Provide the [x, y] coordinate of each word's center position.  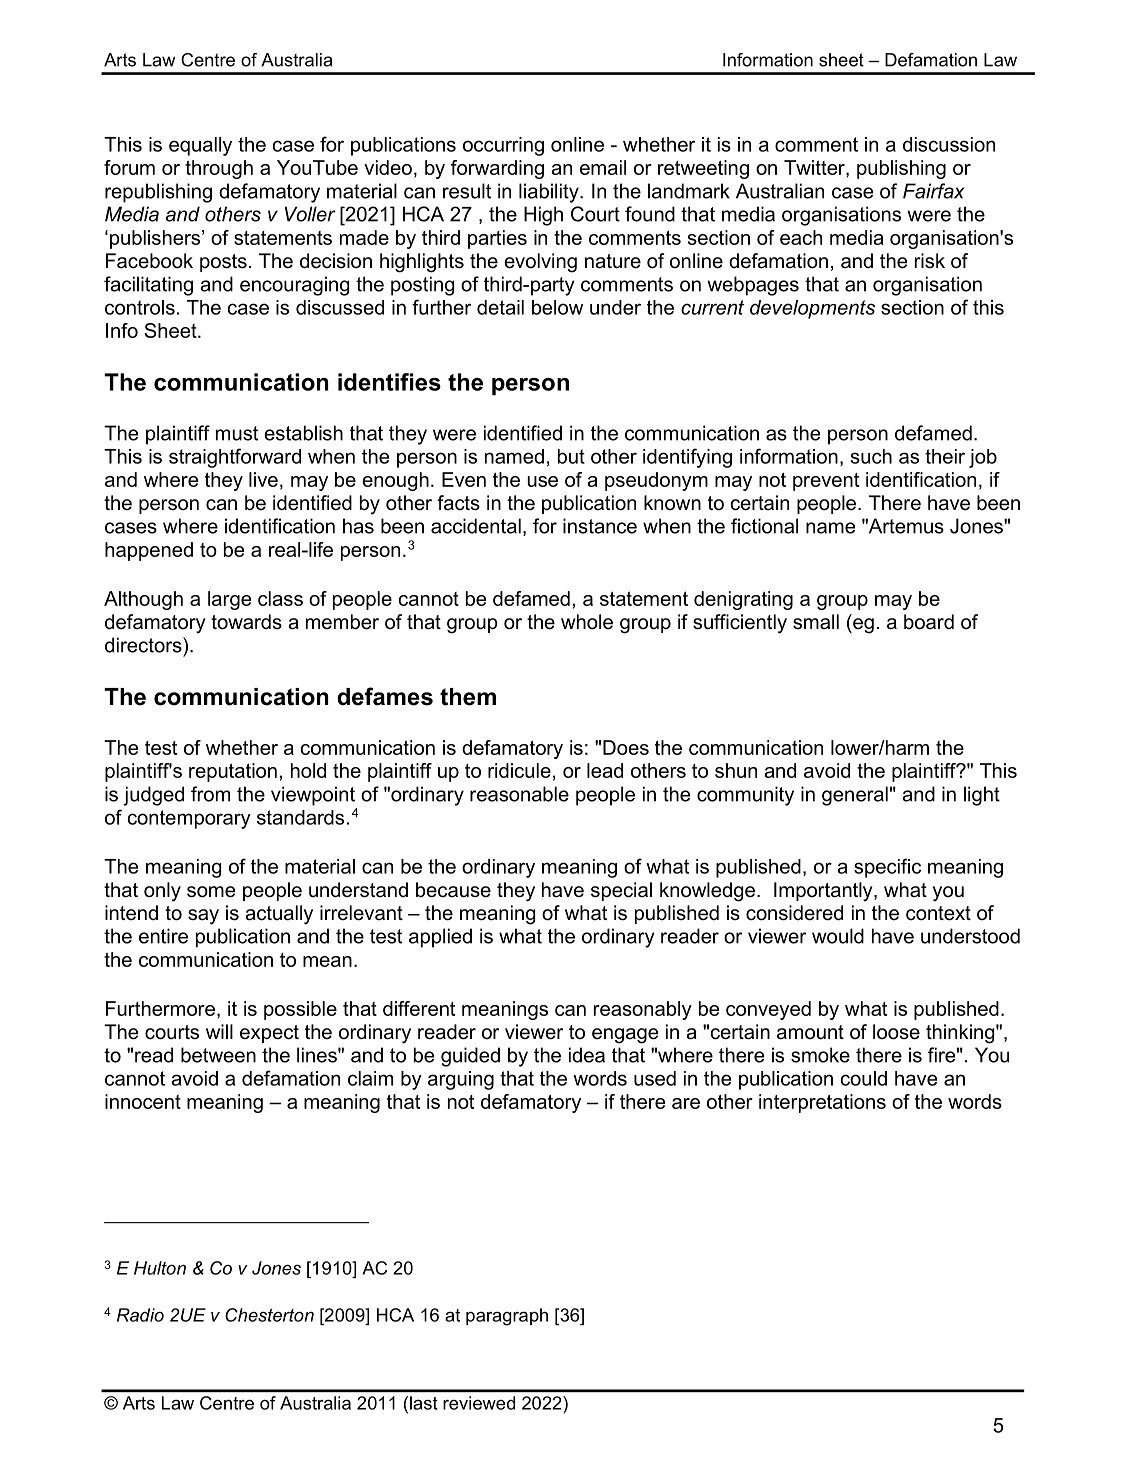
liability [550, 193]
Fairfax [933, 191]
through [219, 169]
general [855, 796]
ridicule [519, 770]
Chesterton [269, 1315]
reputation [233, 772]
